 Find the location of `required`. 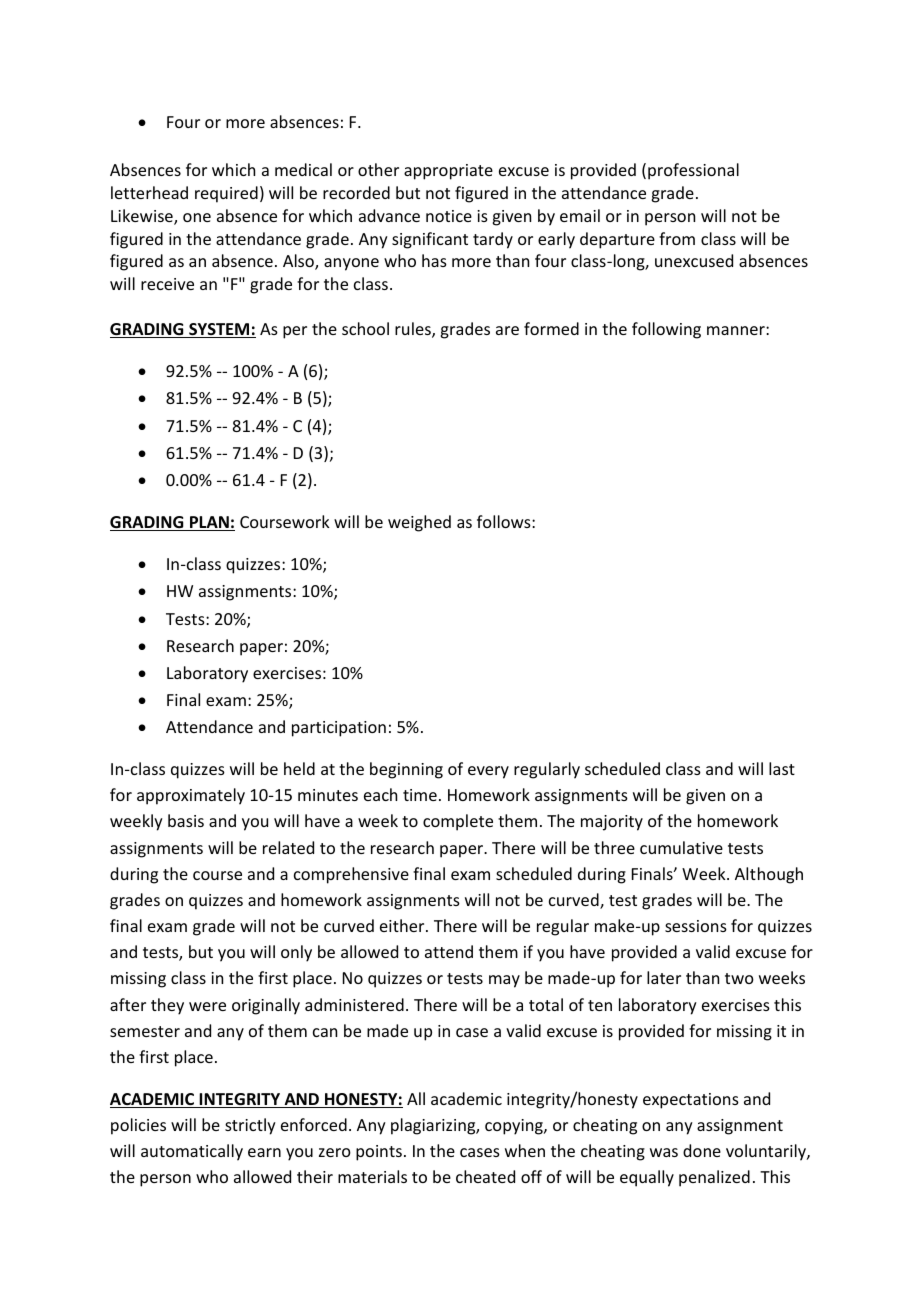

required is located at coordinates (226, 194).
